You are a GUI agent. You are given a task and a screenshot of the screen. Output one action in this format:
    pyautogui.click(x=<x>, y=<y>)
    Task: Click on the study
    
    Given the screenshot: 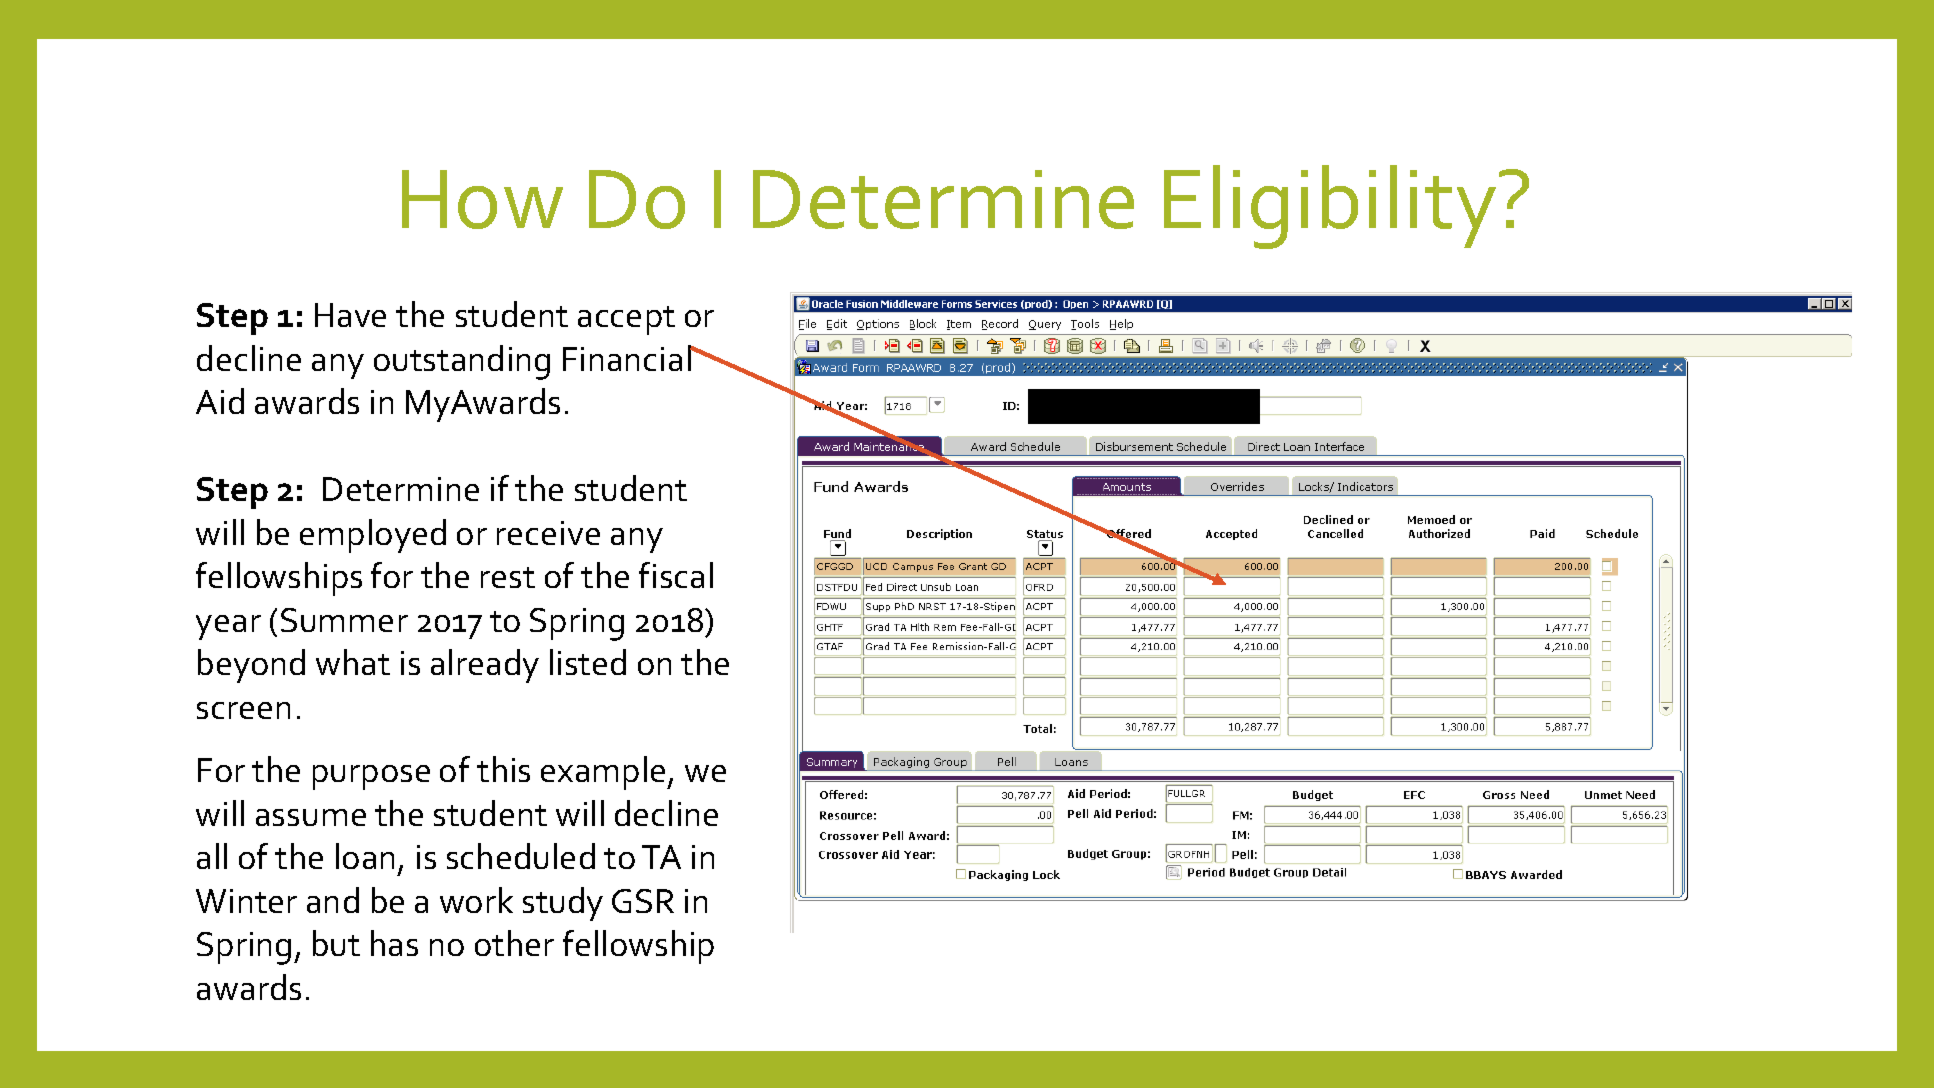 What is the action you would take?
    pyautogui.click(x=563, y=904)
